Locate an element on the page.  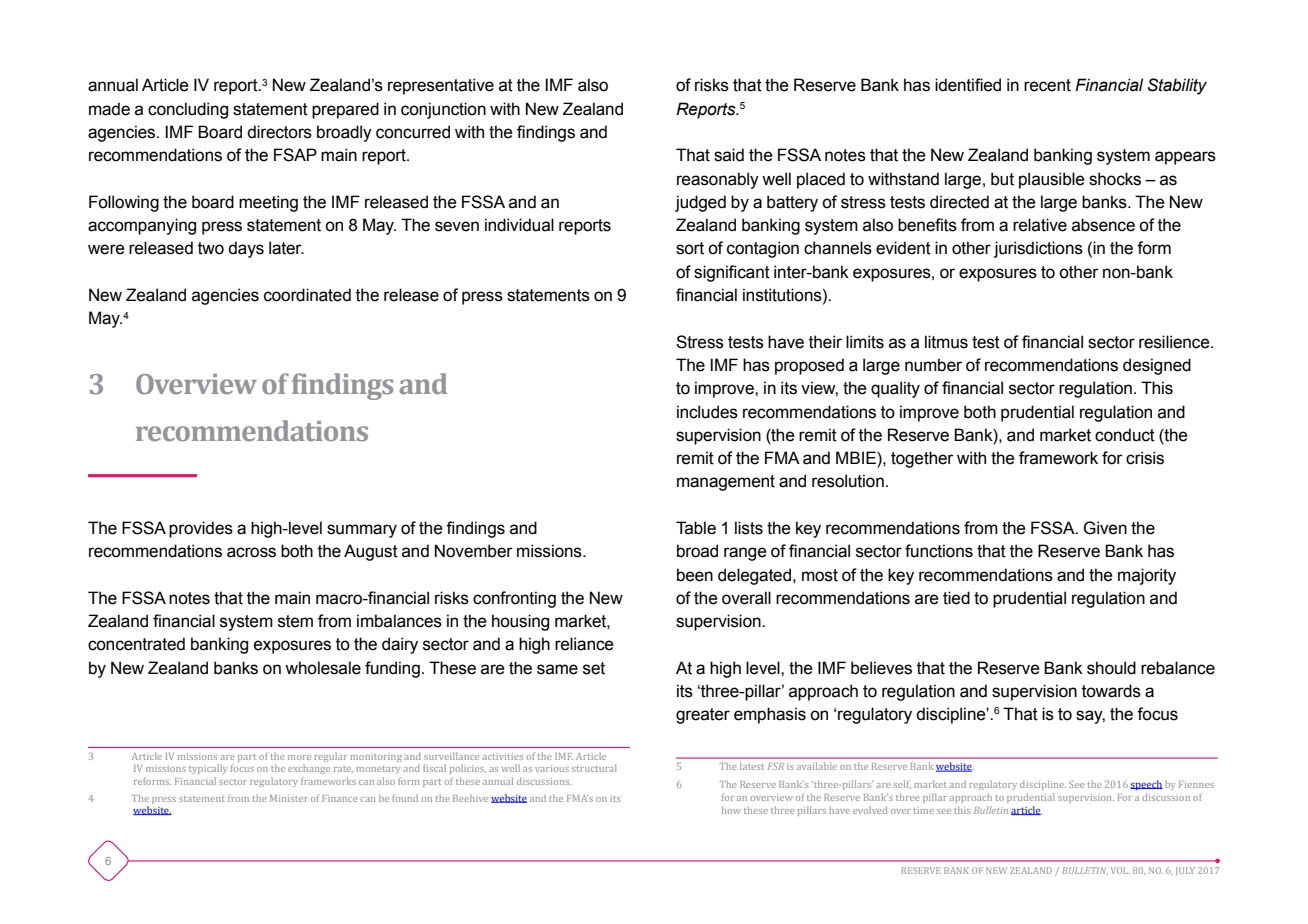
Given is located at coordinates (1105, 528).
